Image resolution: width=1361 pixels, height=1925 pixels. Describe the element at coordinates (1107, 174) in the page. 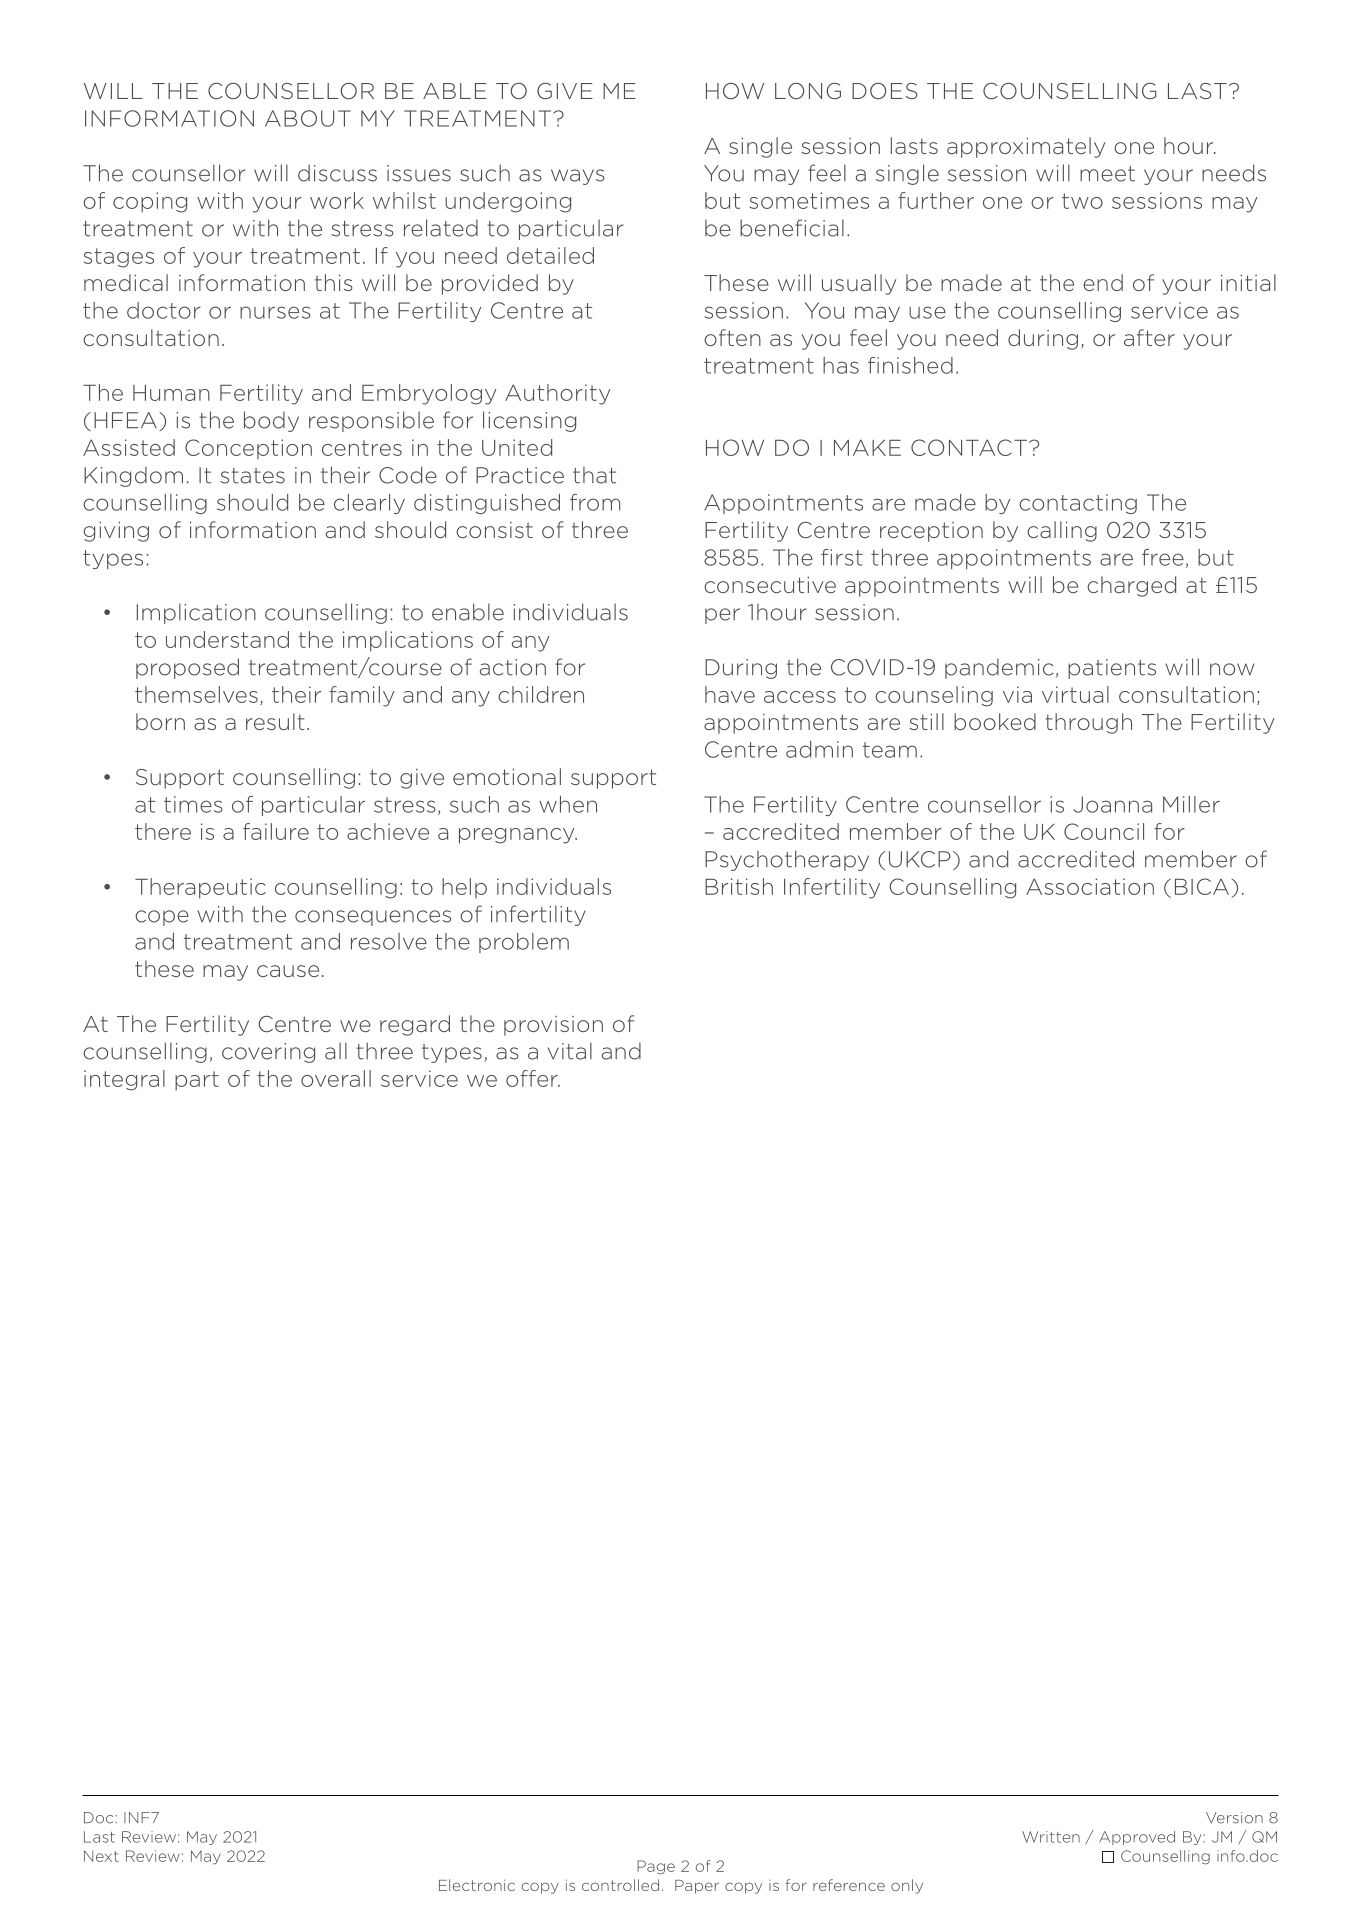

I see `meet` at that location.
